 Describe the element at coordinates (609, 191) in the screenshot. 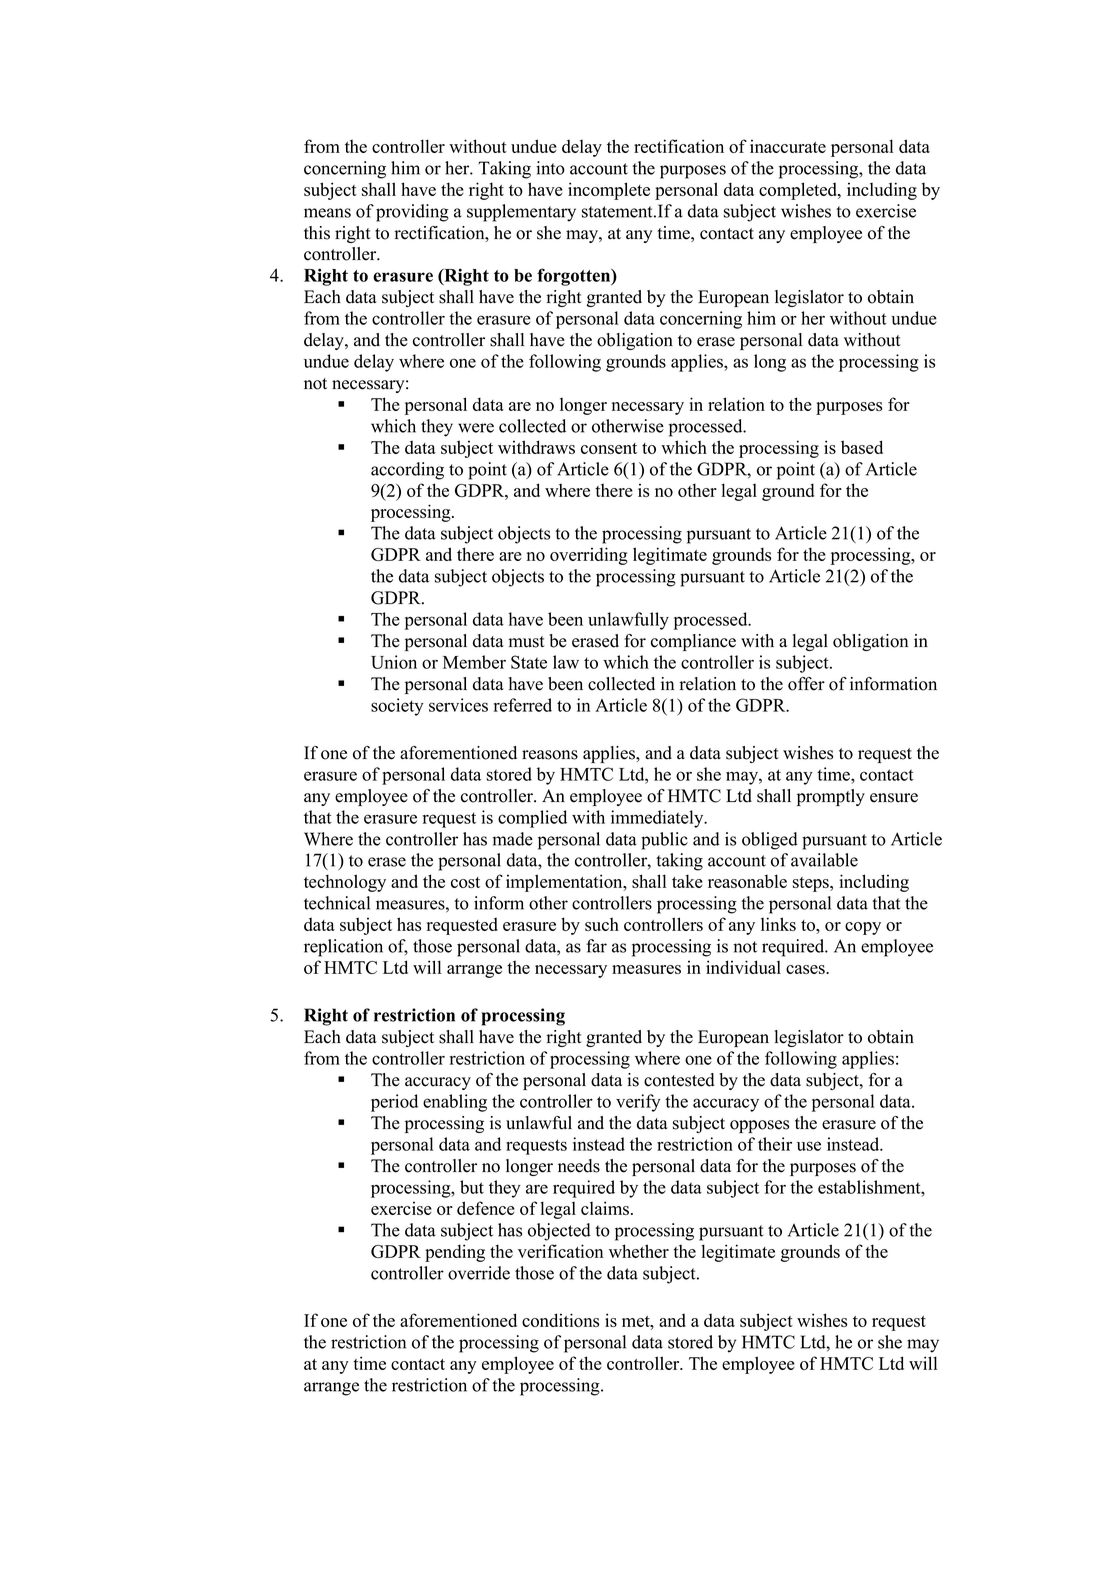

I see `incomplete` at that location.
